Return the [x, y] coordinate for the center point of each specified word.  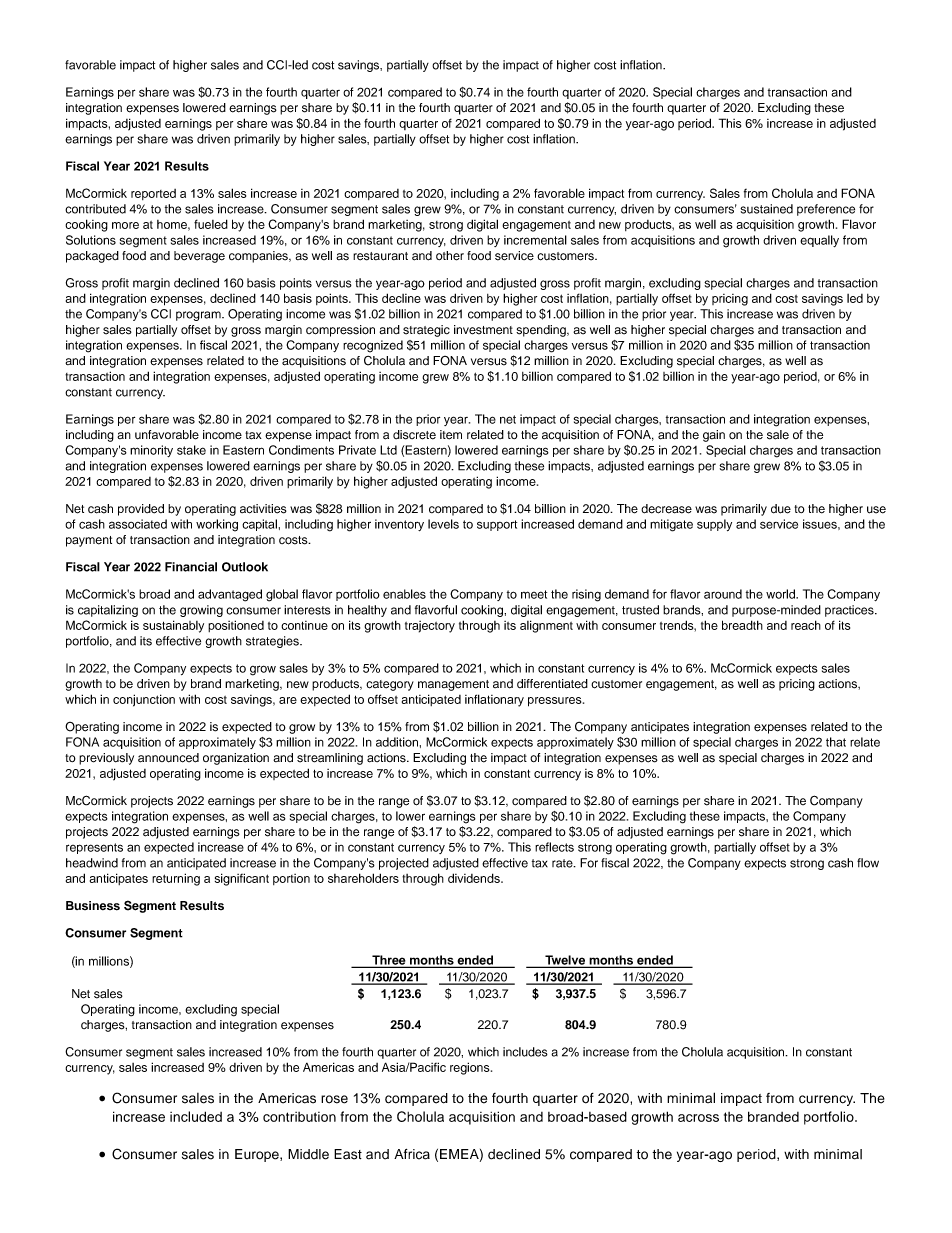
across [698, 1118]
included [196, 1116]
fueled [211, 224]
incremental [535, 240]
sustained [766, 209]
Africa [412, 1154]
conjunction [144, 700]
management [453, 685]
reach [806, 625]
